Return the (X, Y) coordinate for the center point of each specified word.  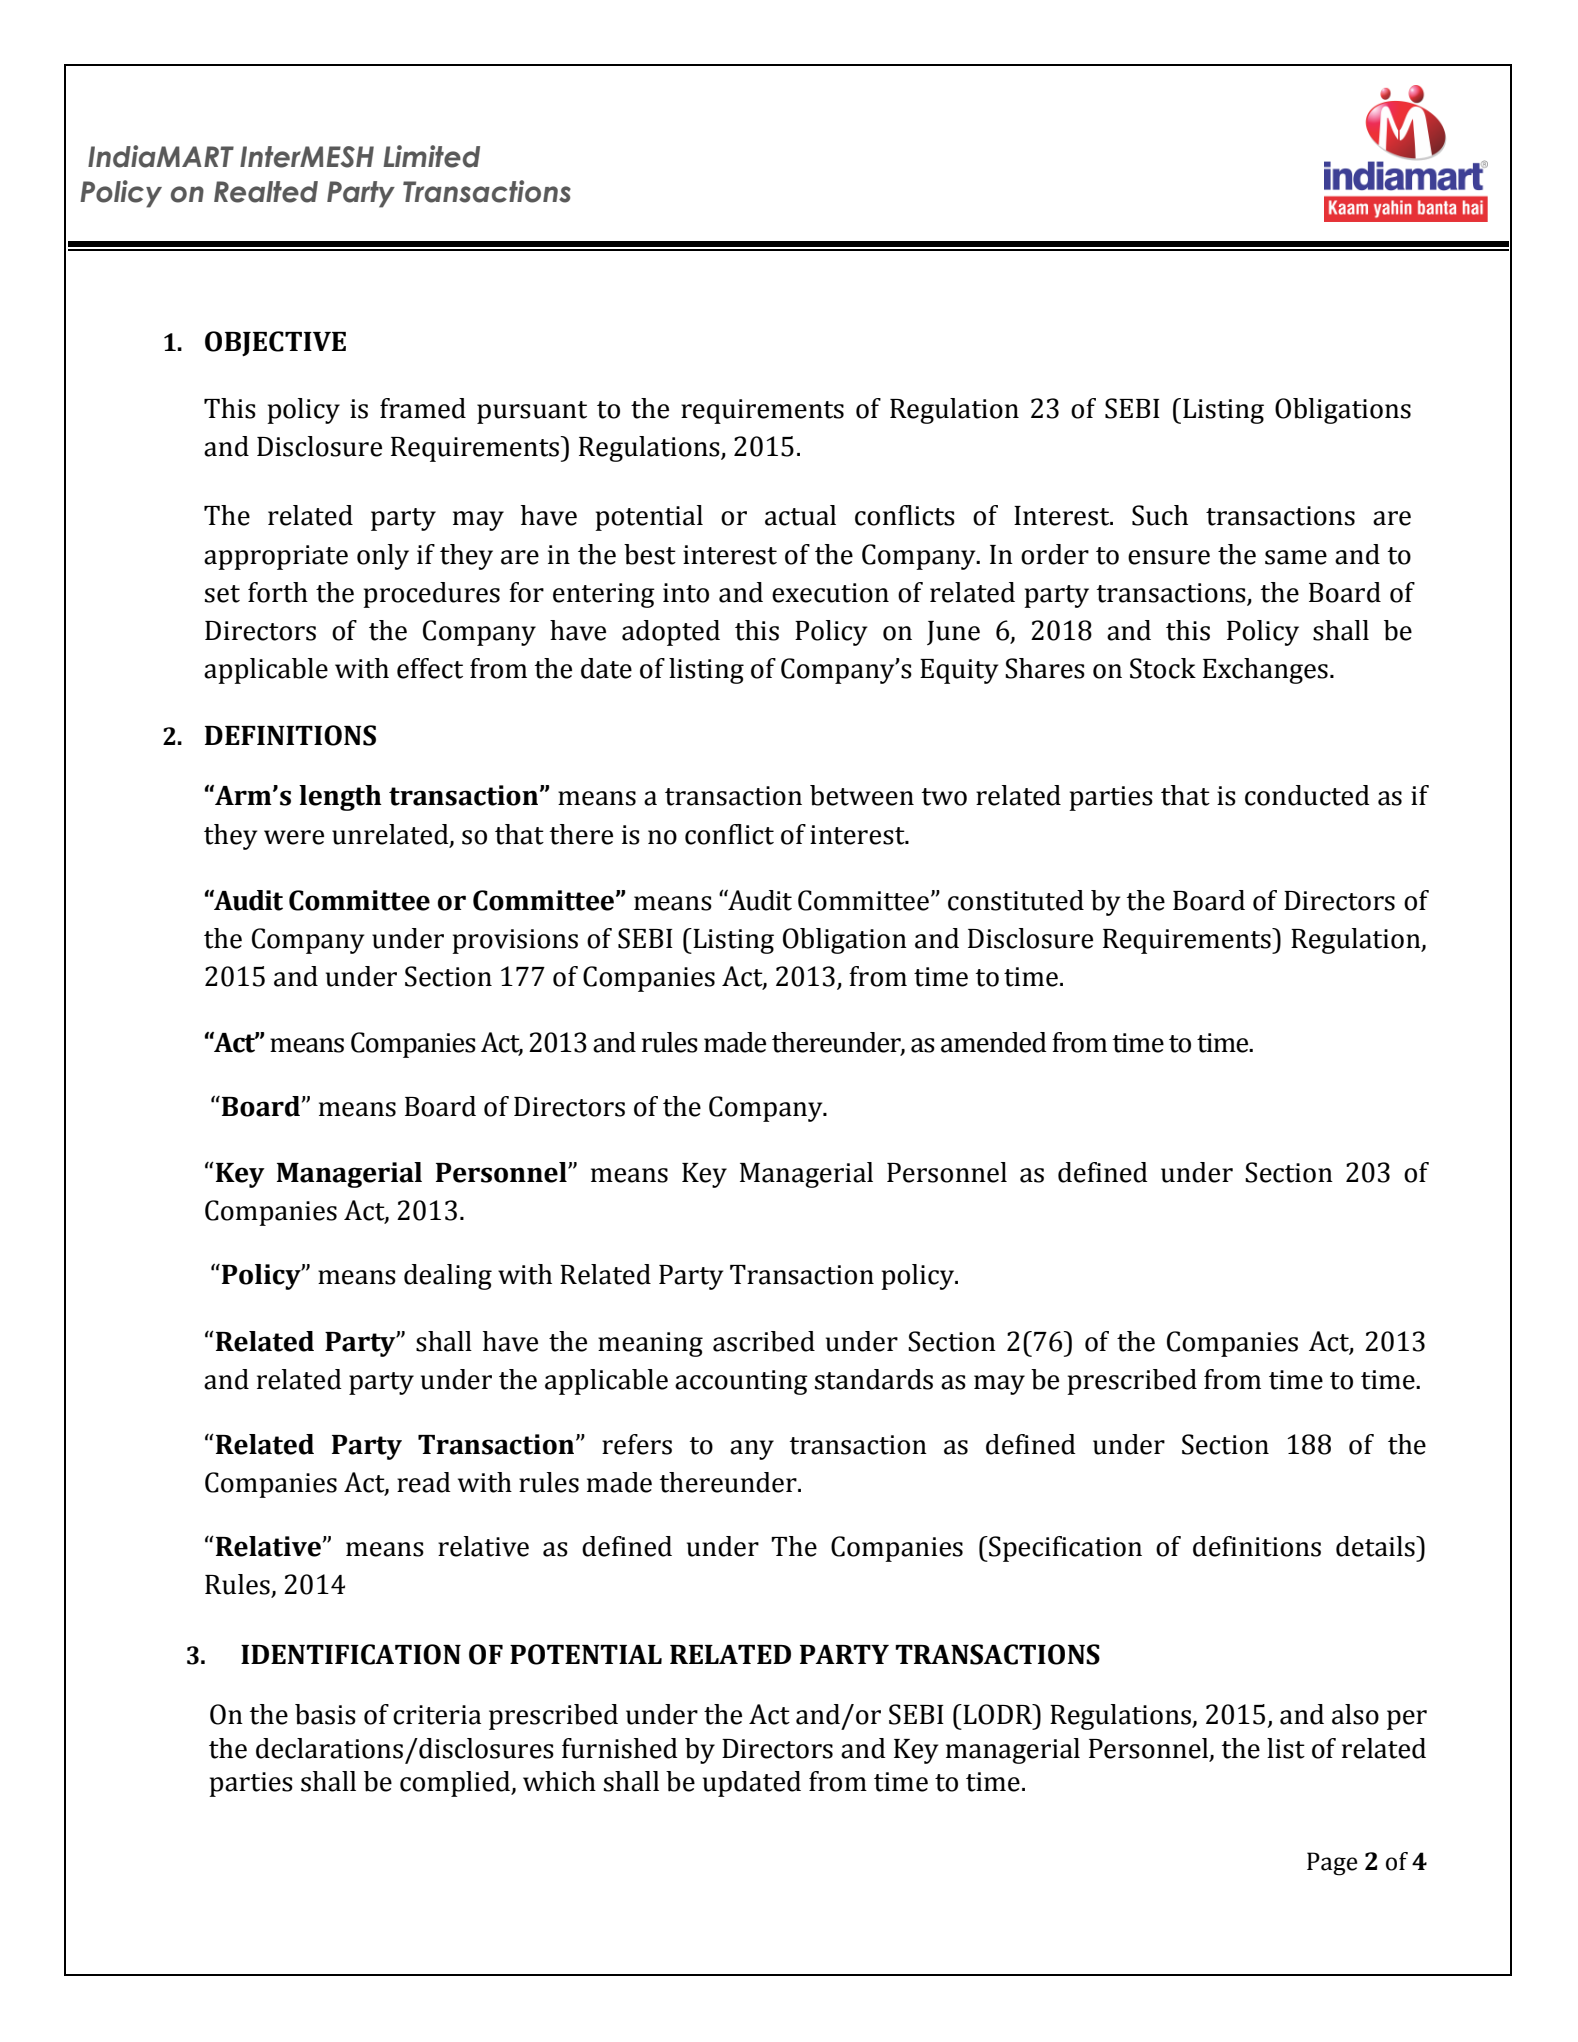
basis (325, 1714)
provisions (515, 941)
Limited (431, 156)
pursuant (532, 412)
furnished (620, 1748)
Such (1160, 515)
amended (994, 1042)
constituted (1016, 900)
